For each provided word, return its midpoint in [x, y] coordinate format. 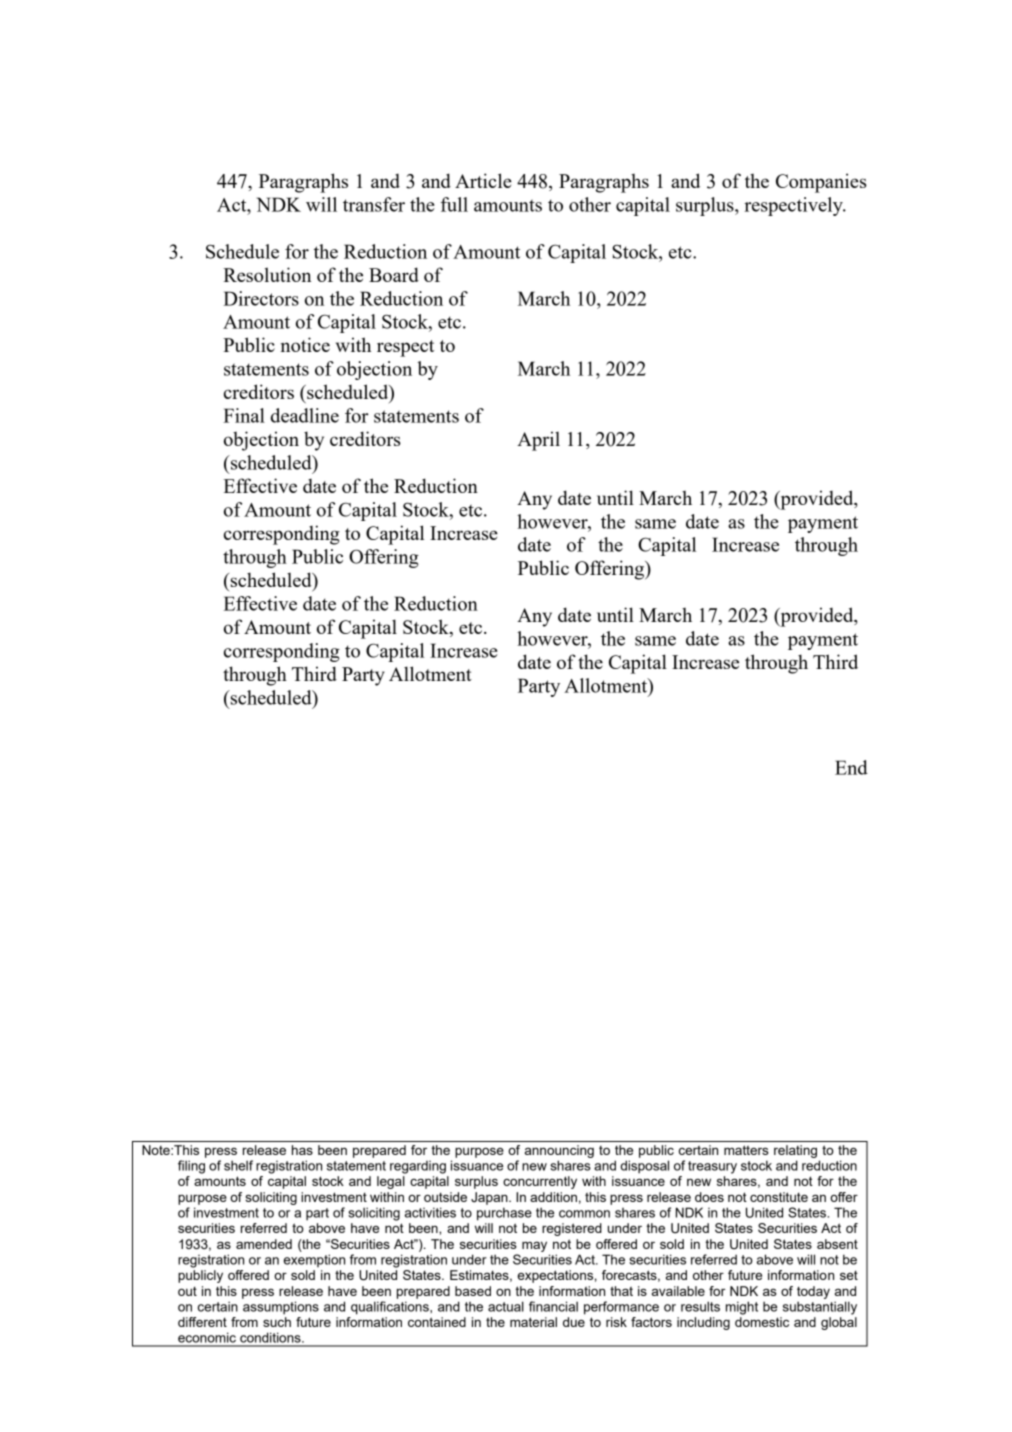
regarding [418, 1167]
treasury [712, 1167]
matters [746, 1150]
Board [394, 274]
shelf [238, 1165]
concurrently [540, 1182]
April [538, 441]
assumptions [281, 1308]
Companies [821, 183]
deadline [305, 415]
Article [483, 180]
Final [244, 415]
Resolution [267, 274]
